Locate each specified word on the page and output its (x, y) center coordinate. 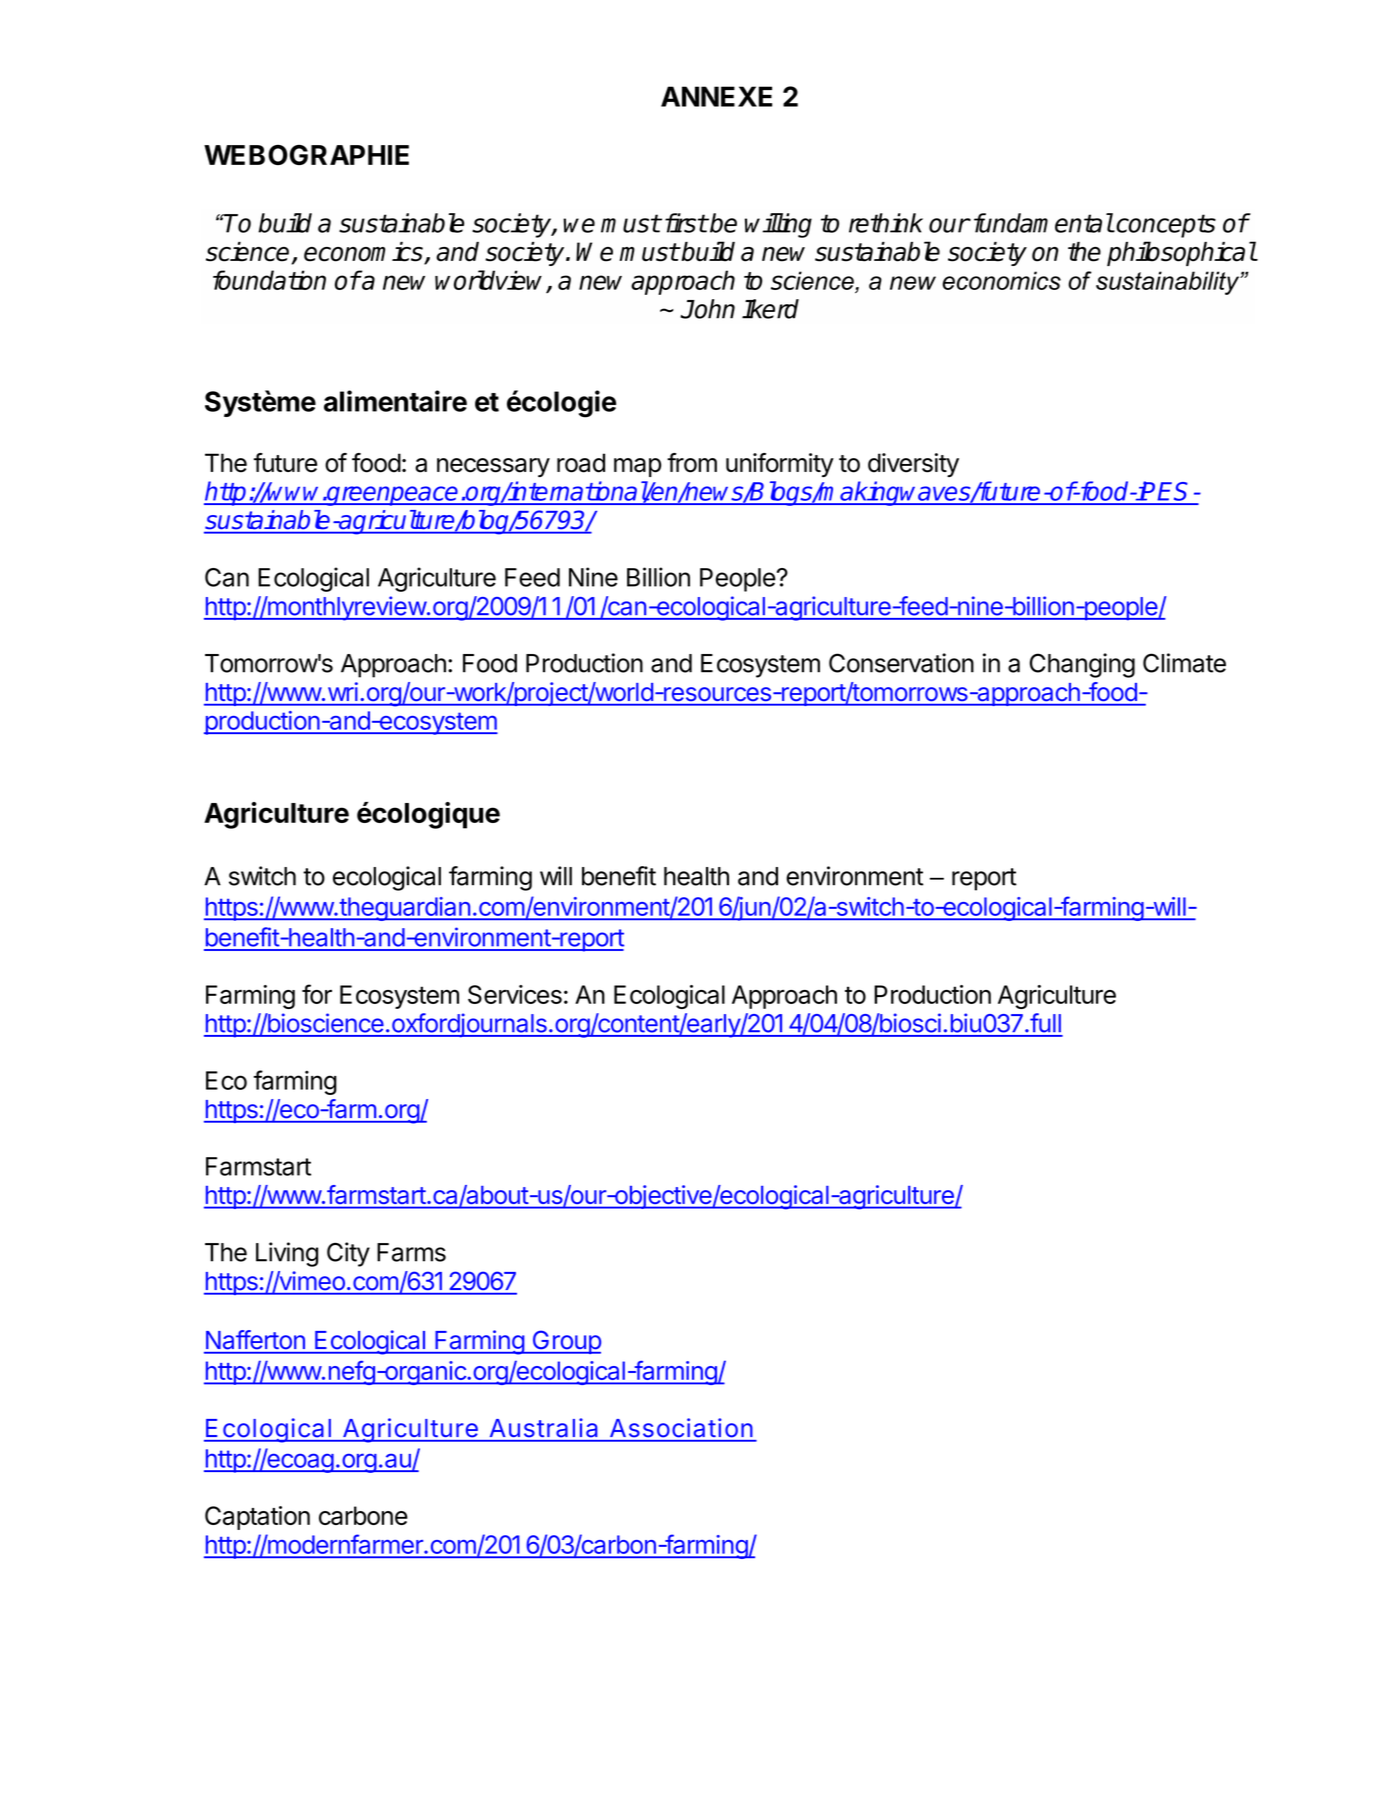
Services (515, 994)
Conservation (901, 663)
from (692, 463)
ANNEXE (716, 96)
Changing (1082, 665)
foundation (269, 280)
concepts (1165, 226)
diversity (913, 465)
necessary (493, 467)
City (348, 1254)
